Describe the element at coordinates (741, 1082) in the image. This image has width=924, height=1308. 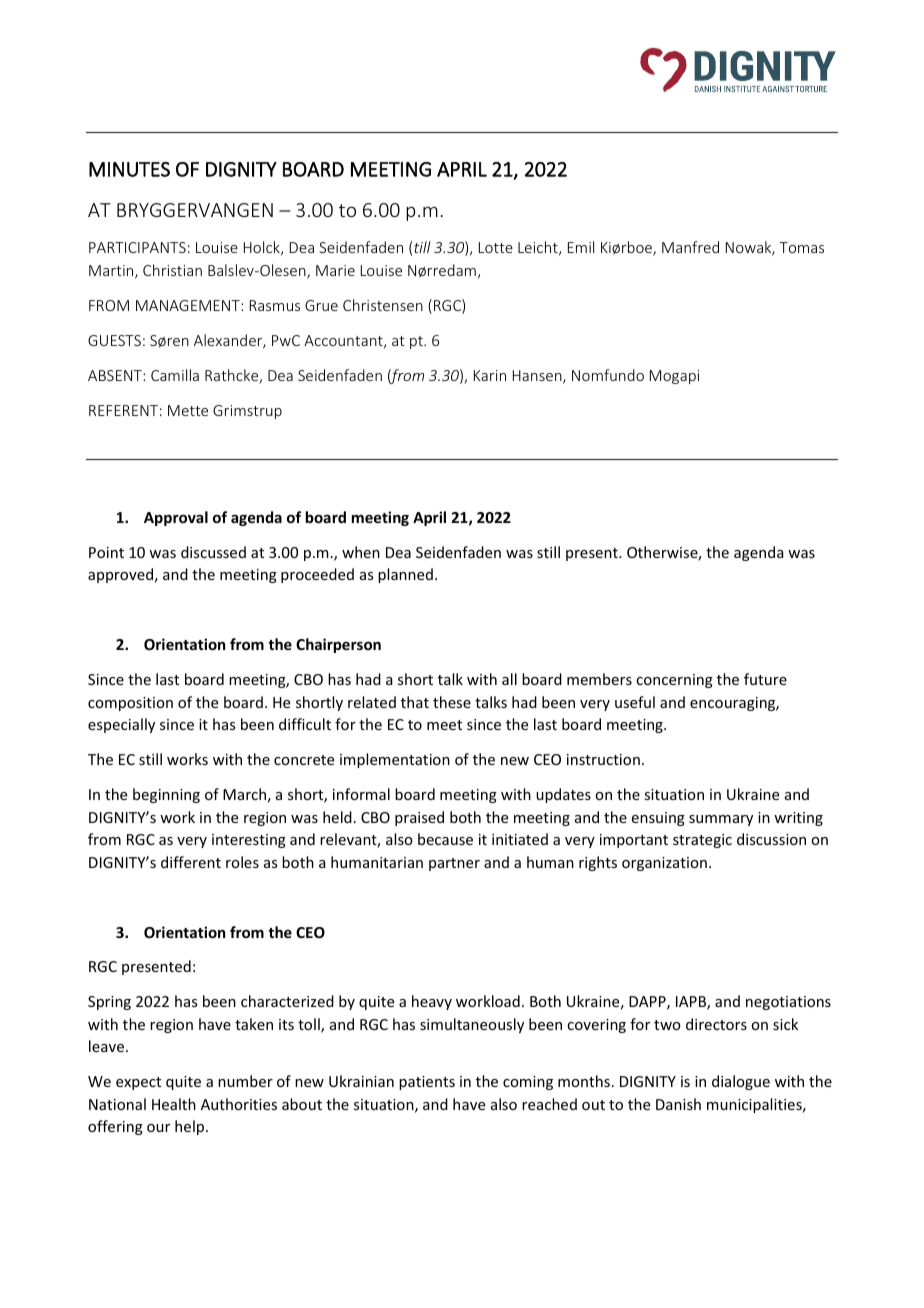
I see `dialogue` at that location.
